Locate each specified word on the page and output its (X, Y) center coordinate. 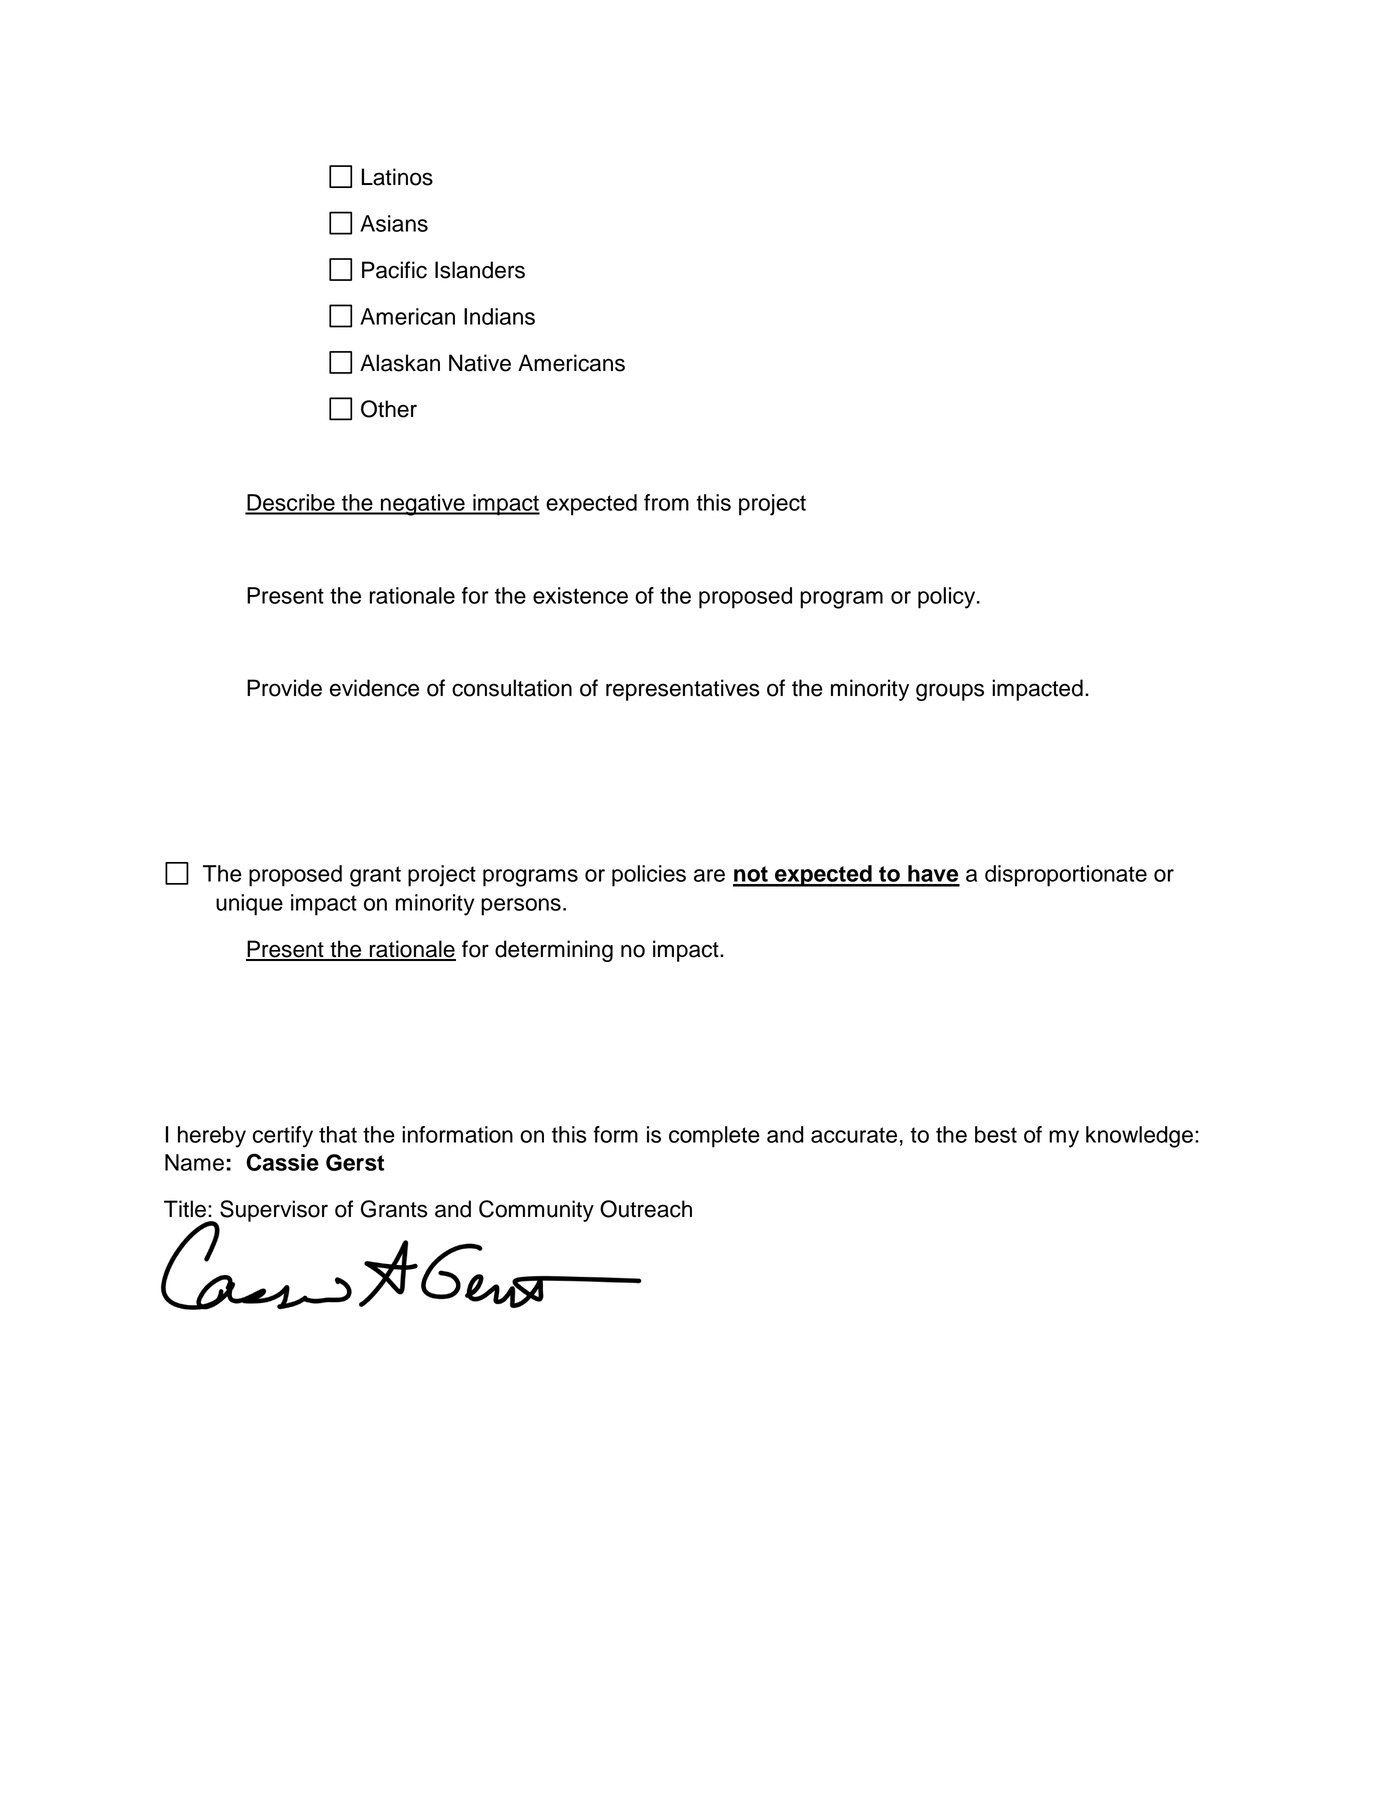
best (996, 1134)
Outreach (646, 1209)
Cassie (282, 1162)
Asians (394, 223)
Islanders (480, 270)
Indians (499, 316)
